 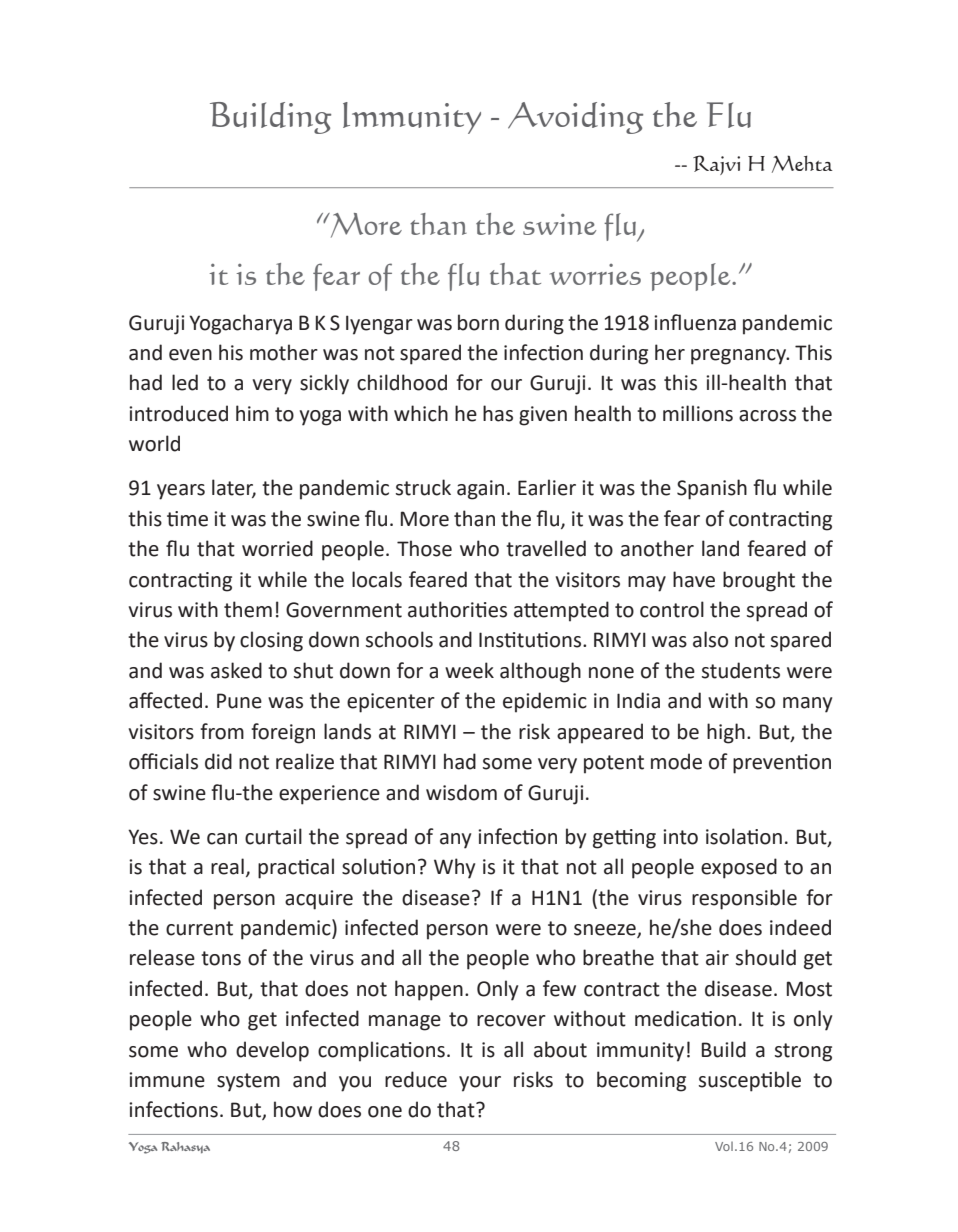 What do you see at coordinates (712, 489) in the screenshot?
I see `Spanish` at bounding box center [712, 489].
